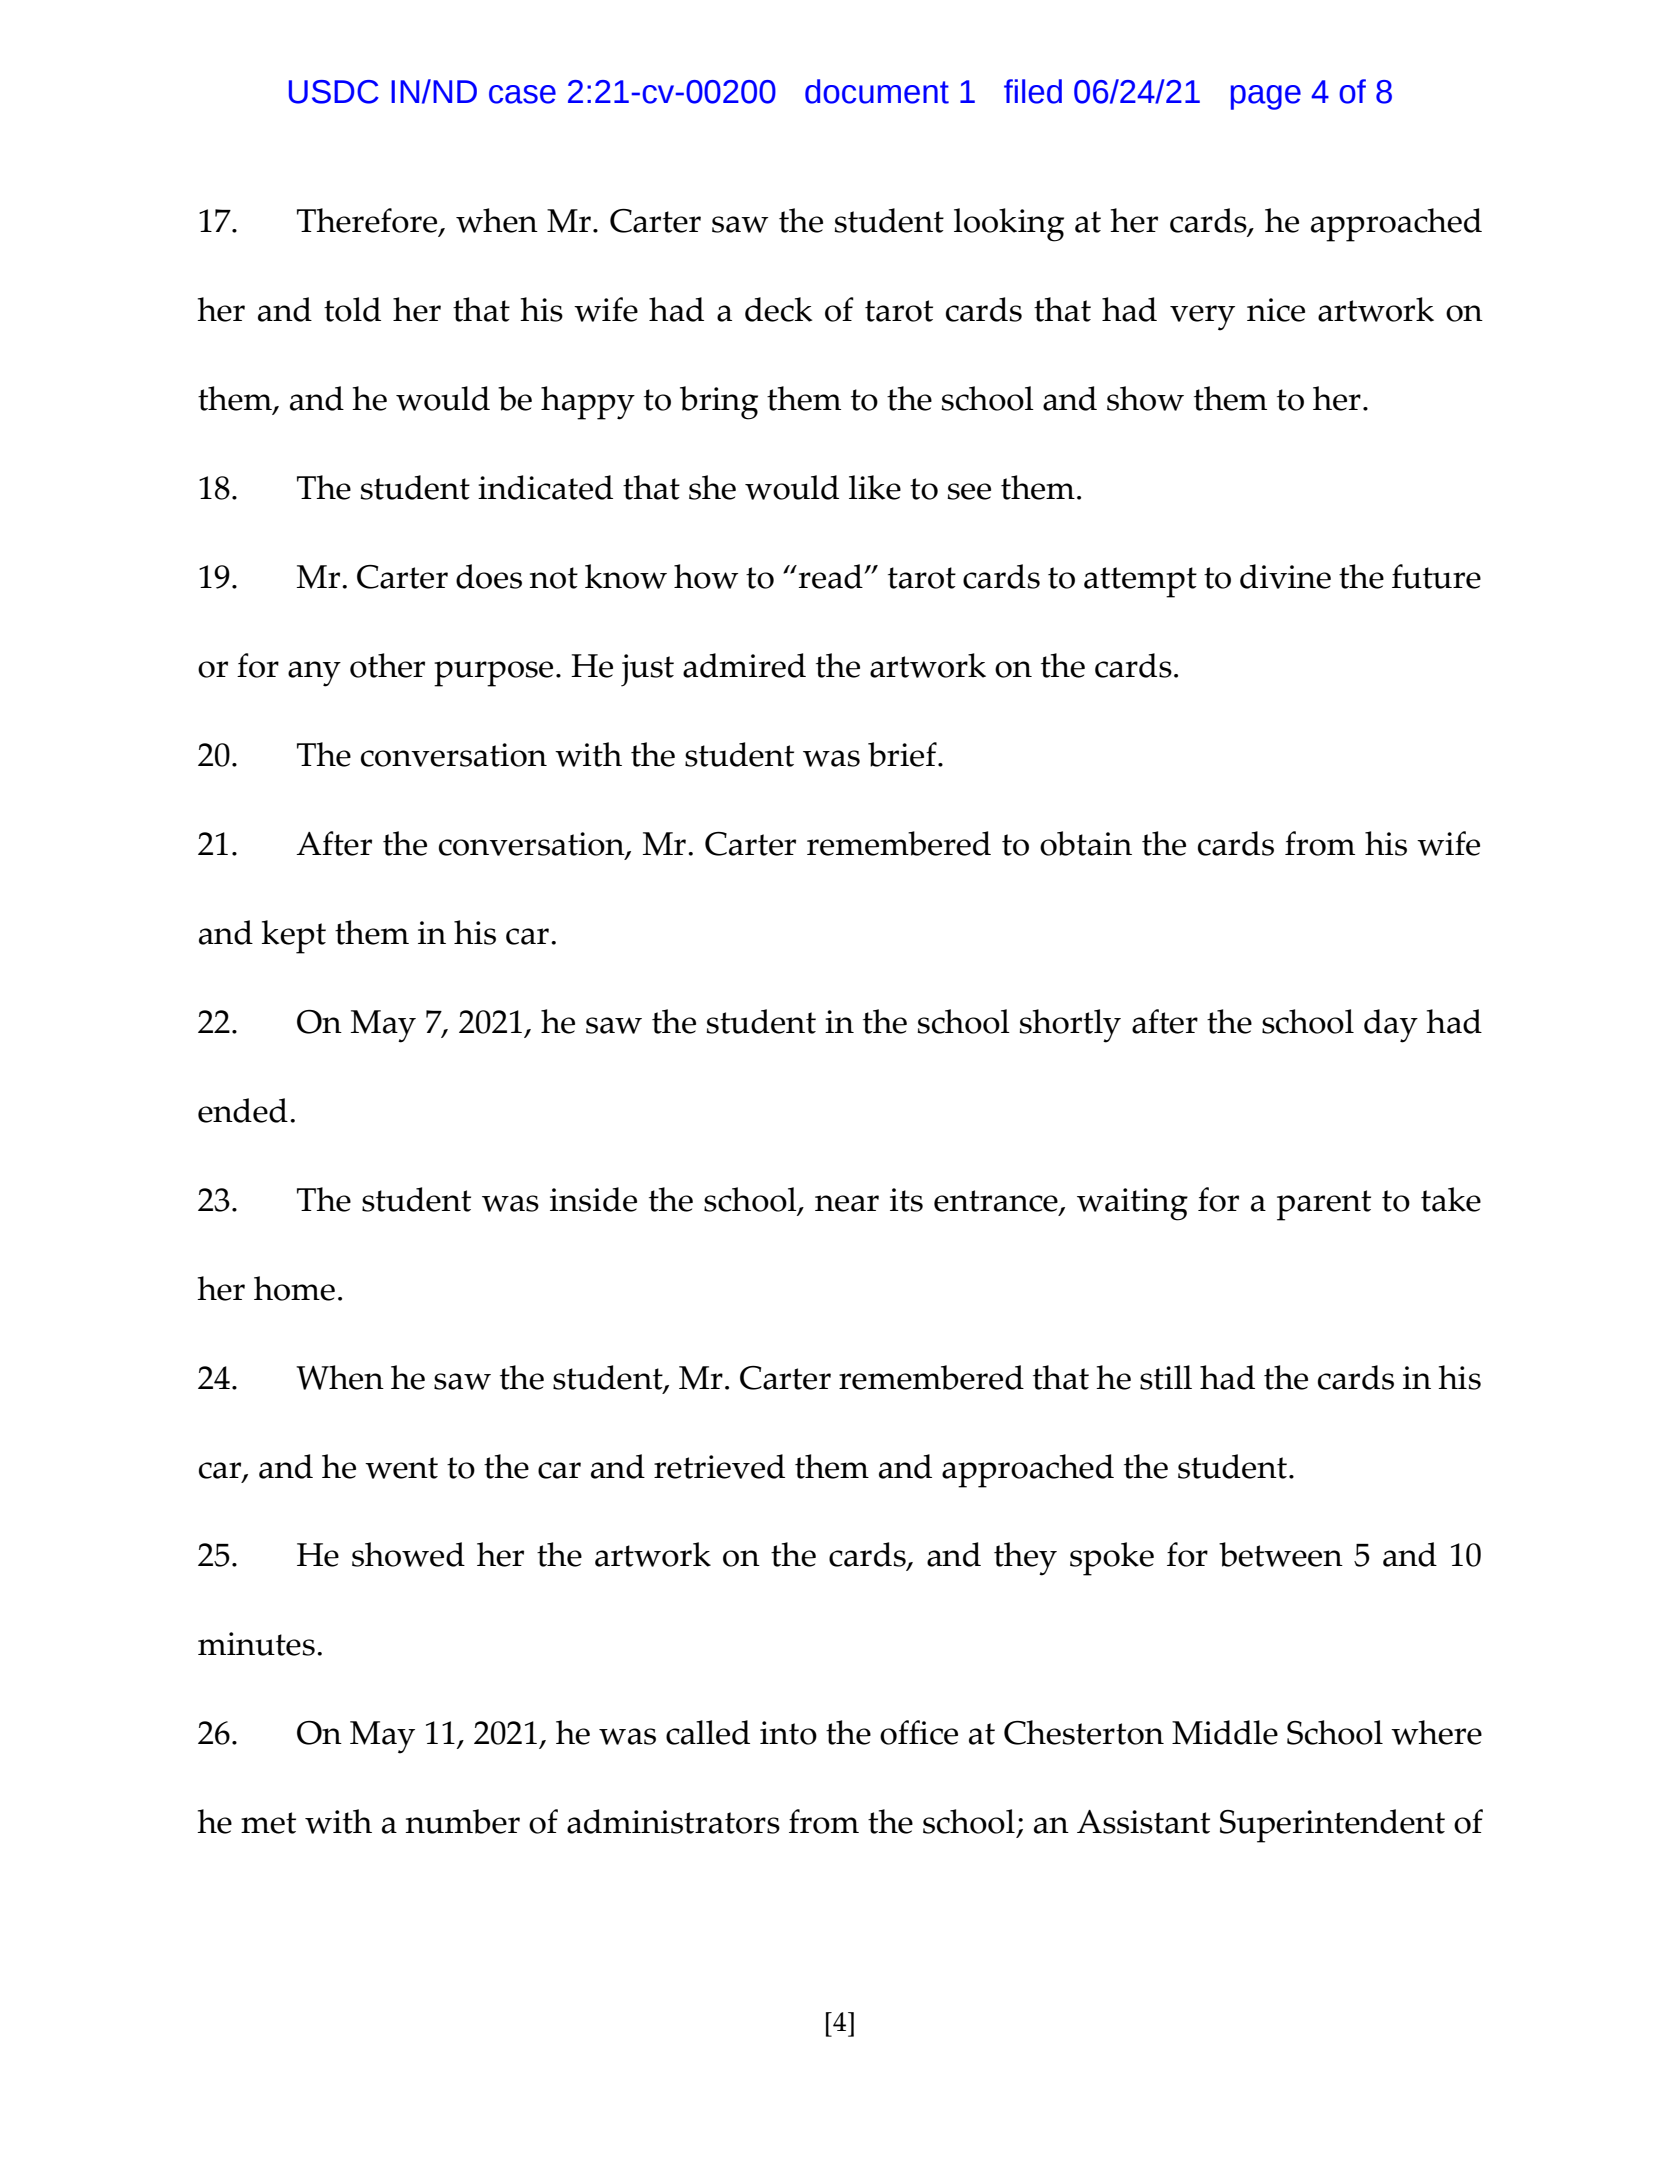 This screenshot has width=1680, height=2175. I want to click on Superintendent, so click(1332, 1826).
